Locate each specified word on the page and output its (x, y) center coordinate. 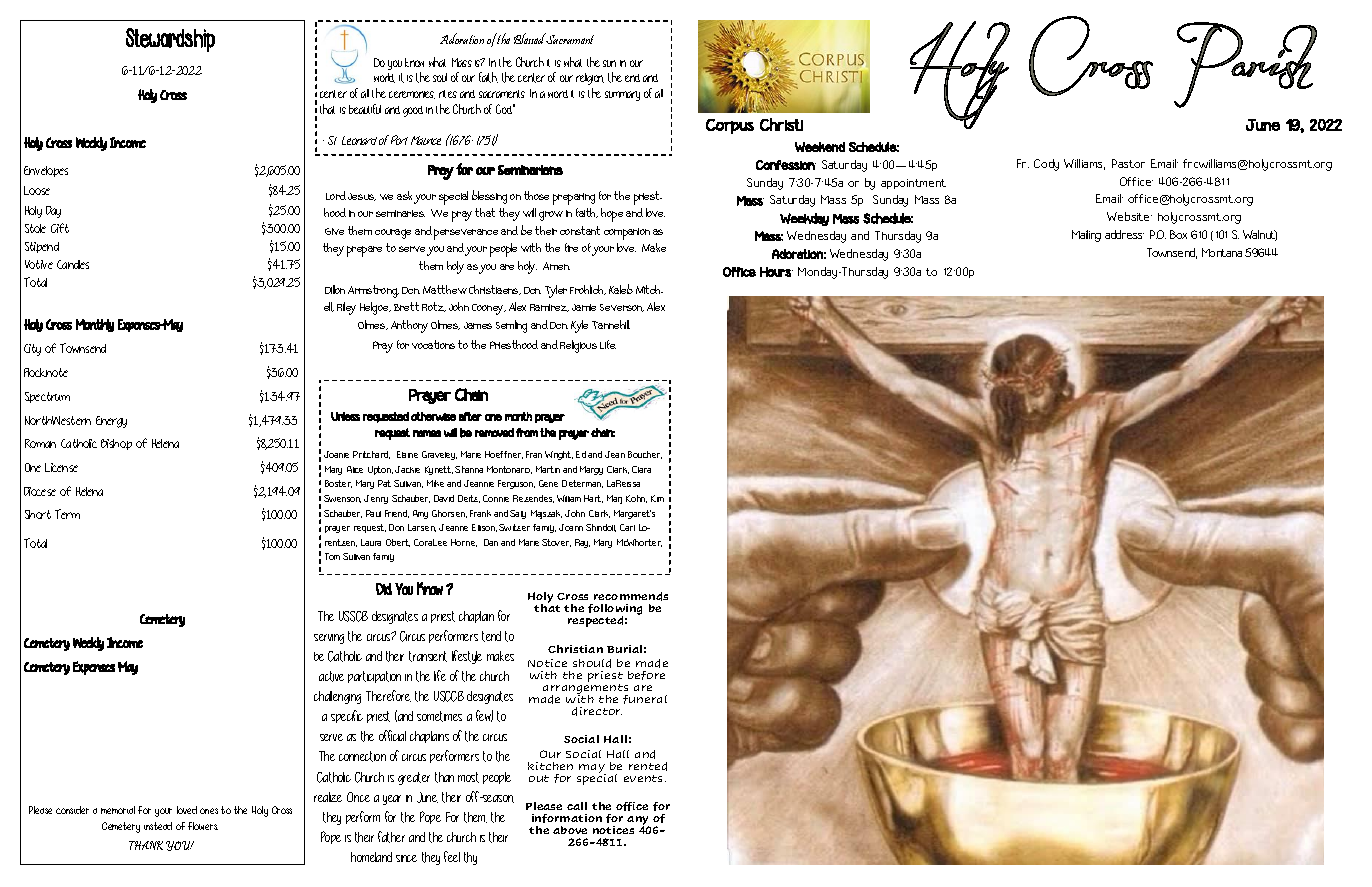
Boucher (645, 455)
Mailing (1086, 236)
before (646, 675)
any (639, 822)
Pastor (1128, 163)
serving (329, 639)
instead (158, 826)
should (592, 663)
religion (590, 79)
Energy (111, 422)
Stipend (42, 247)
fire (571, 247)
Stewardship (170, 40)
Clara (641, 469)
